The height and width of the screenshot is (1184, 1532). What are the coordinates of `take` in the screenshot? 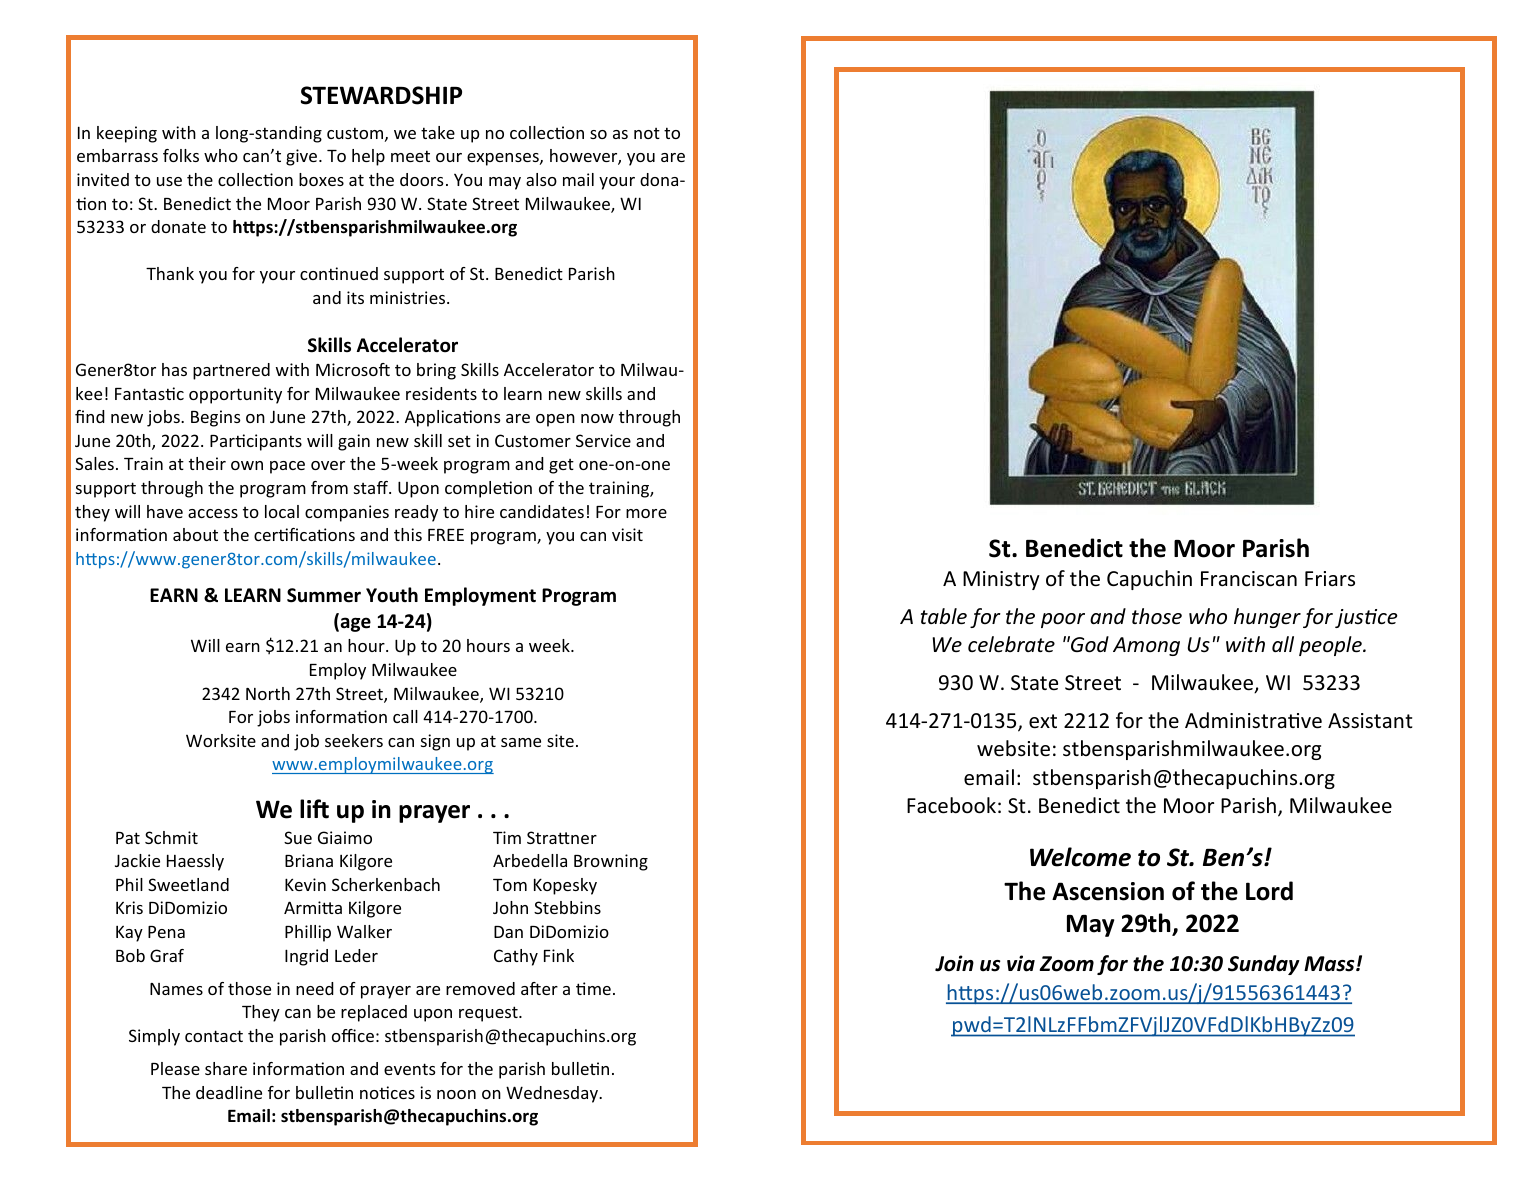 It's located at (438, 132).
